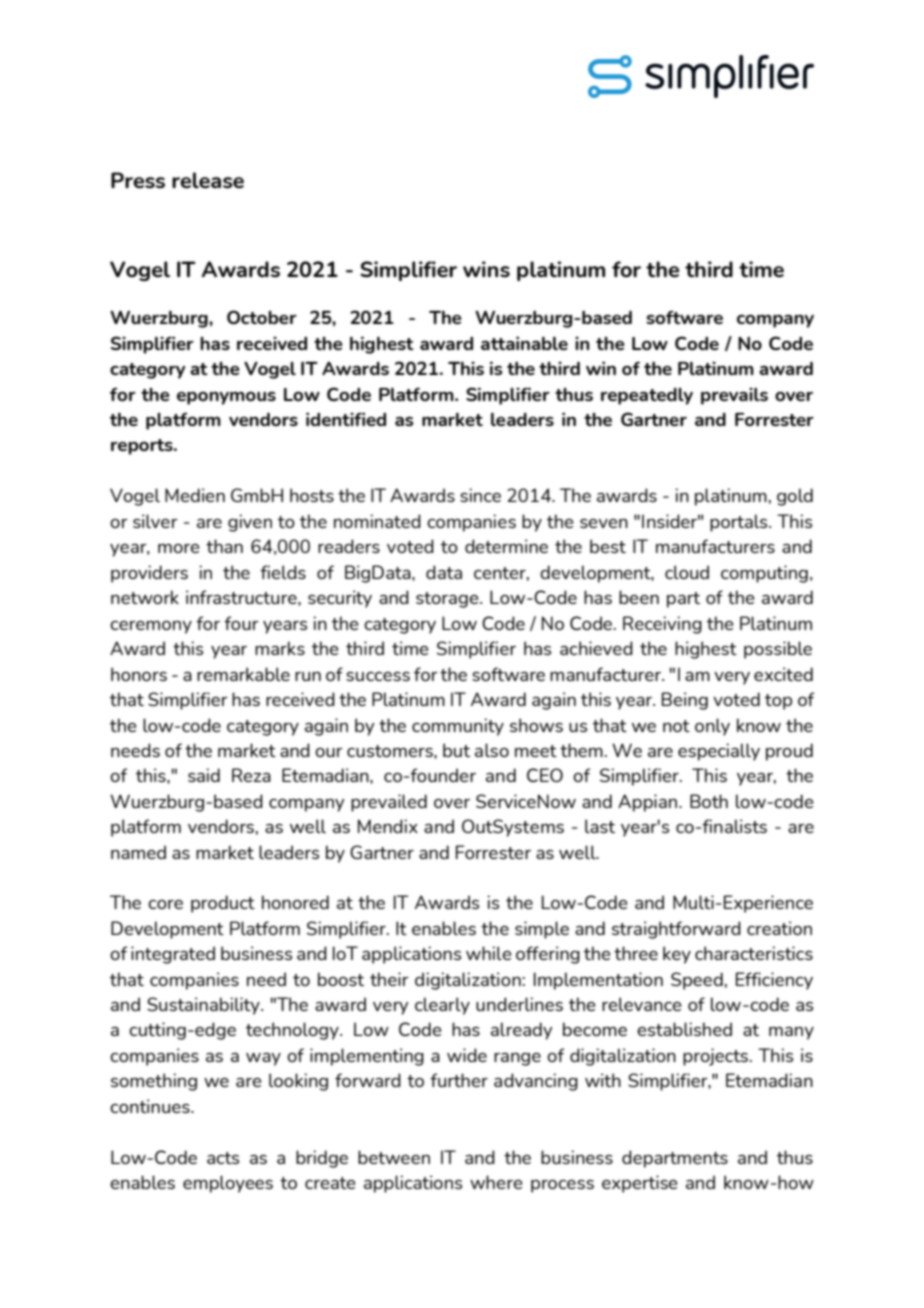  What do you see at coordinates (388, 826) in the page?
I see `Mendix` at bounding box center [388, 826].
